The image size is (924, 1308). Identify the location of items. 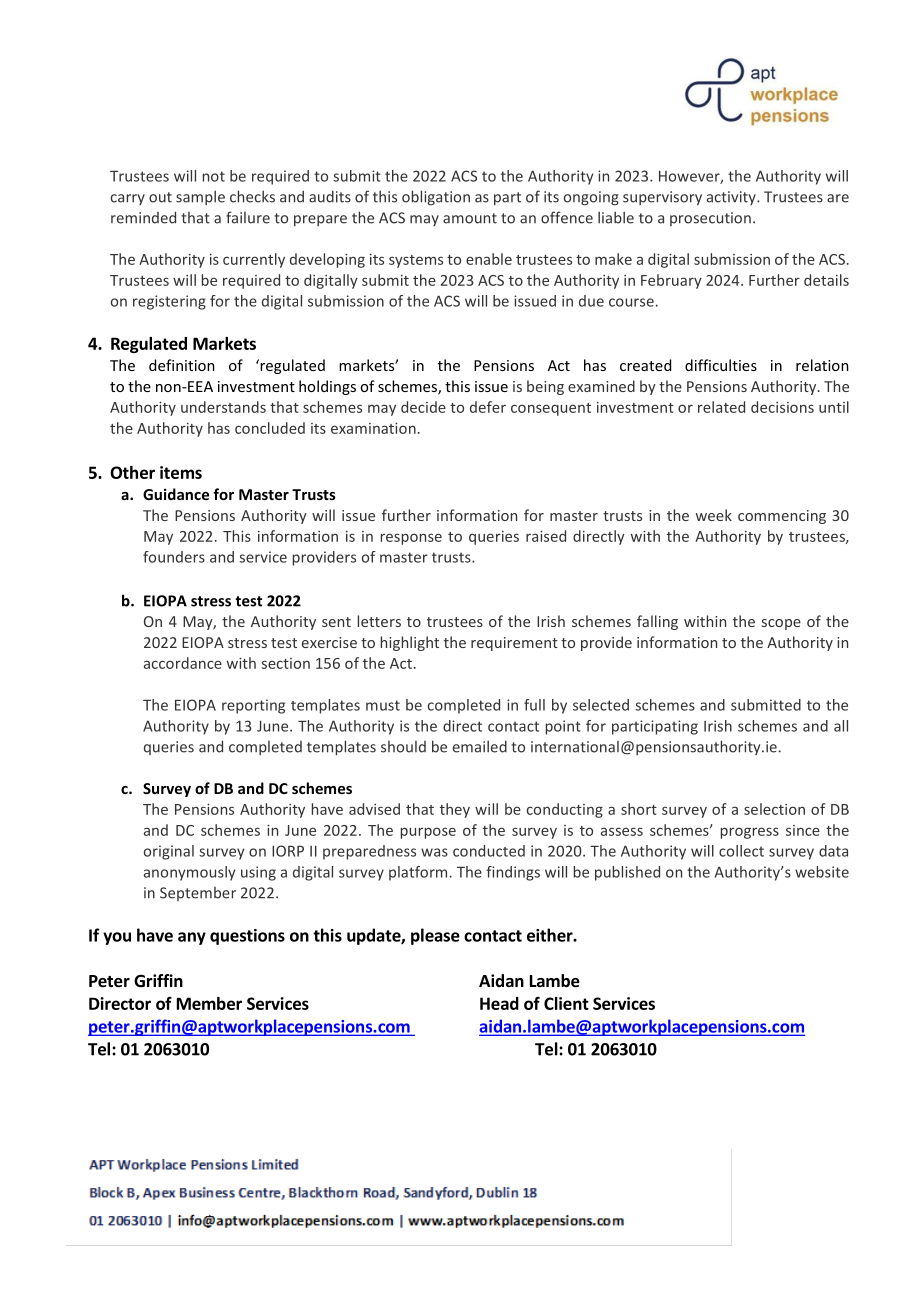
(181, 472).
